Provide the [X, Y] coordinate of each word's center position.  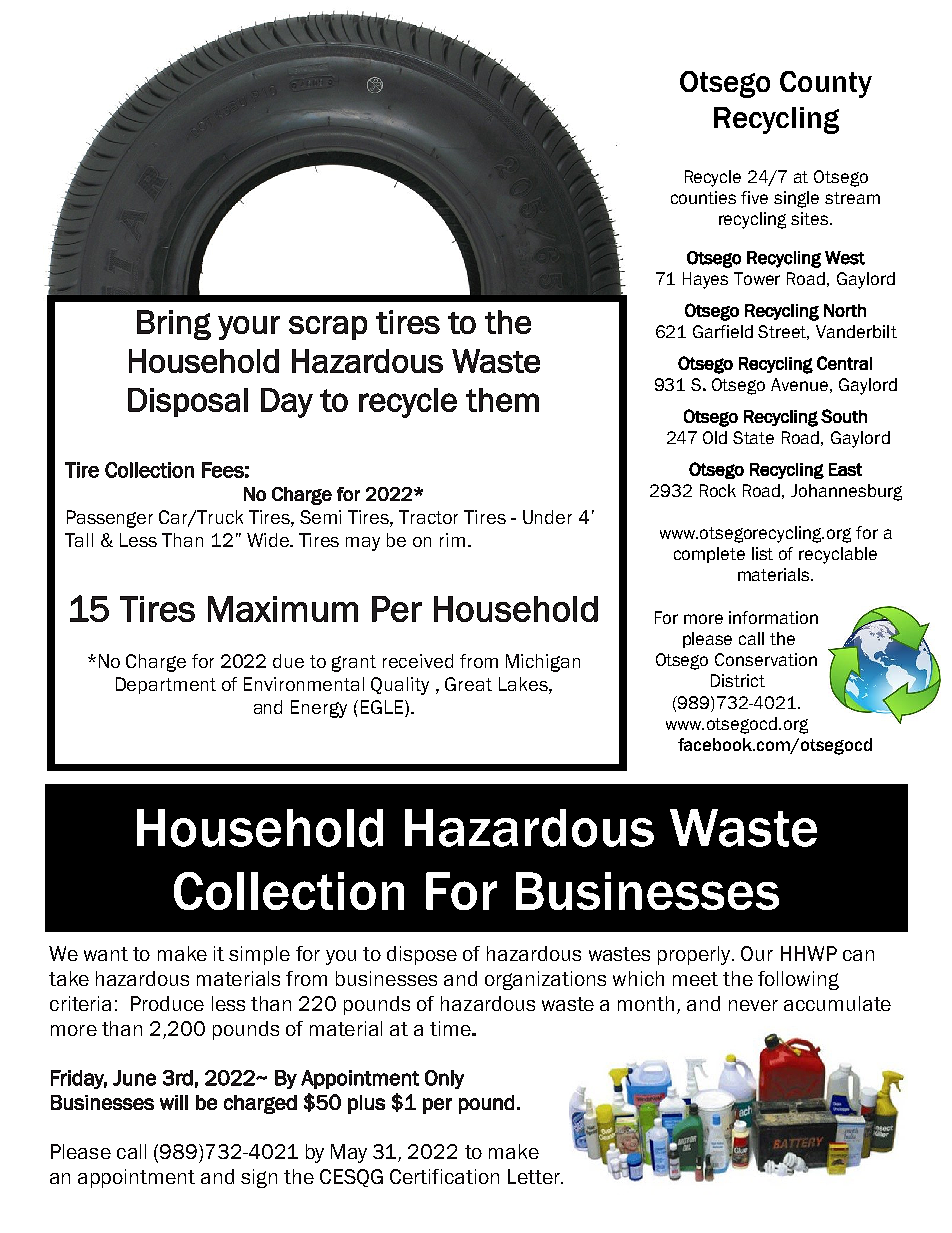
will [174, 1102]
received [418, 661]
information [773, 617]
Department [166, 685]
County [826, 84]
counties [703, 197]
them [502, 400]
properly [695, 955]
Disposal [188, 402]
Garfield [723, 331]
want [106, 954]
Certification [444, 1176]
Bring [174, 325]
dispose [422, 955]
